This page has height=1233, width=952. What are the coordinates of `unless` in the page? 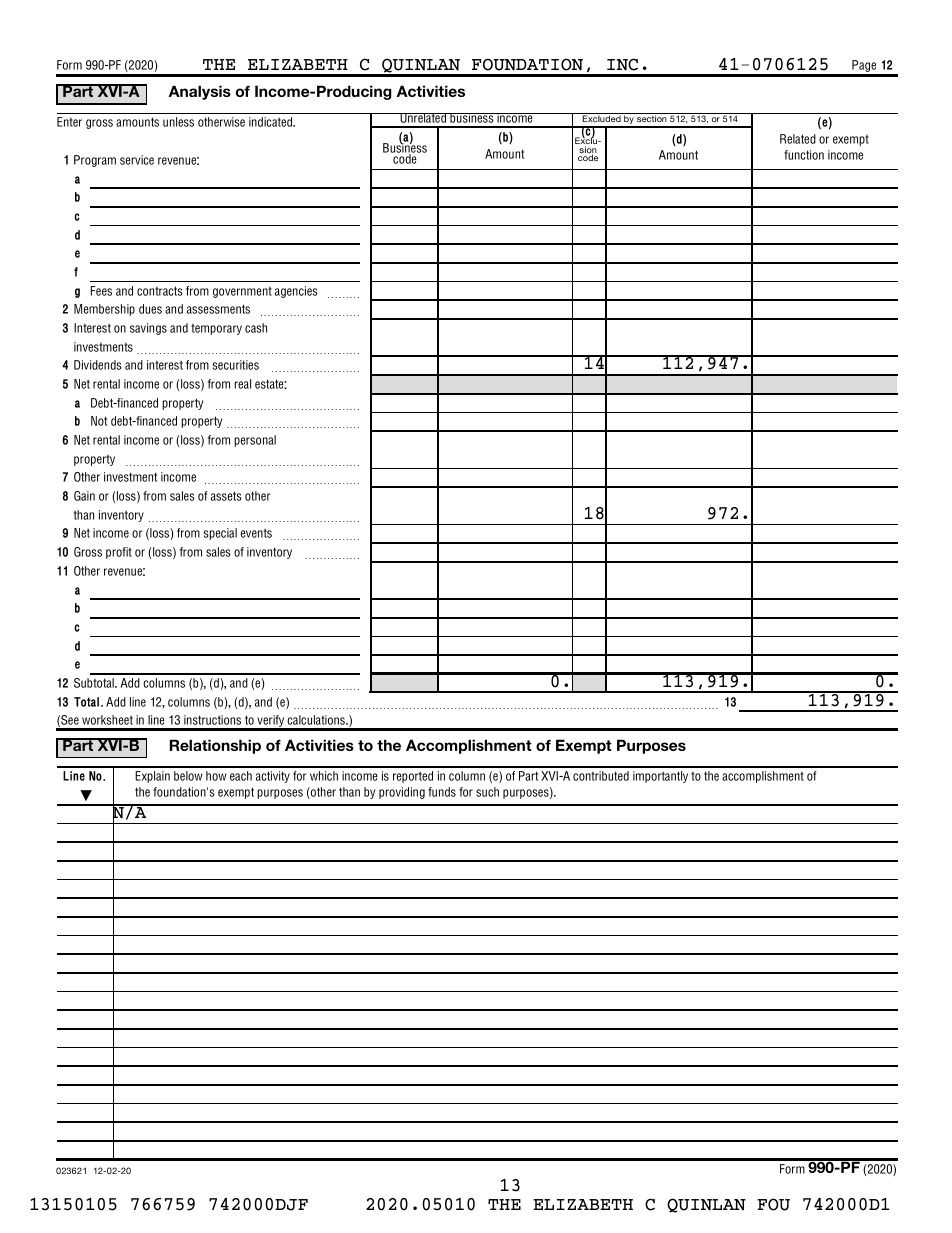 It's located at (178, 122).
